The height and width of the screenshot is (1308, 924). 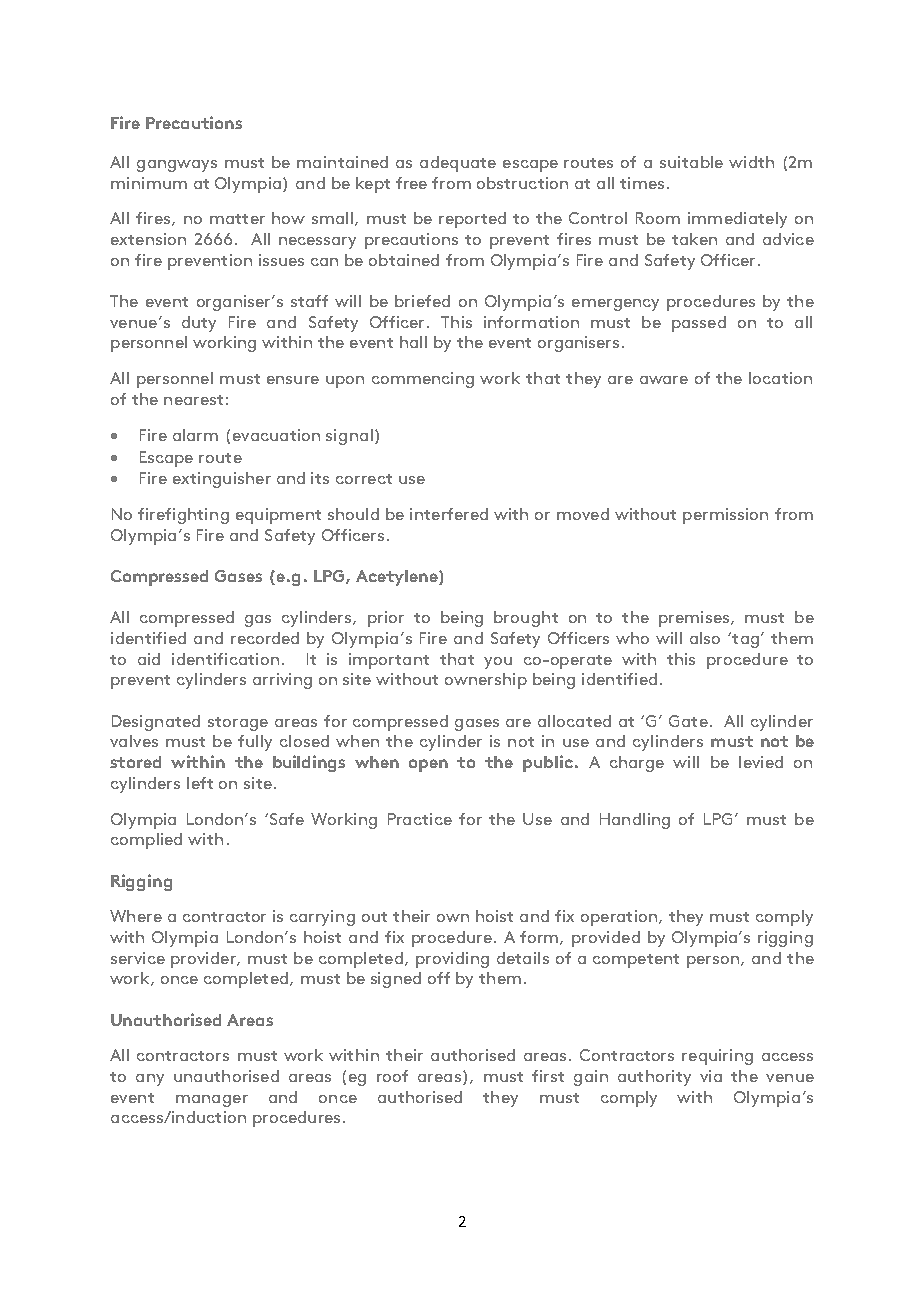 What do you see at coordinates (212, 1101) in the screenshot?
I see `manager` at bounding box center [212, 1101].
